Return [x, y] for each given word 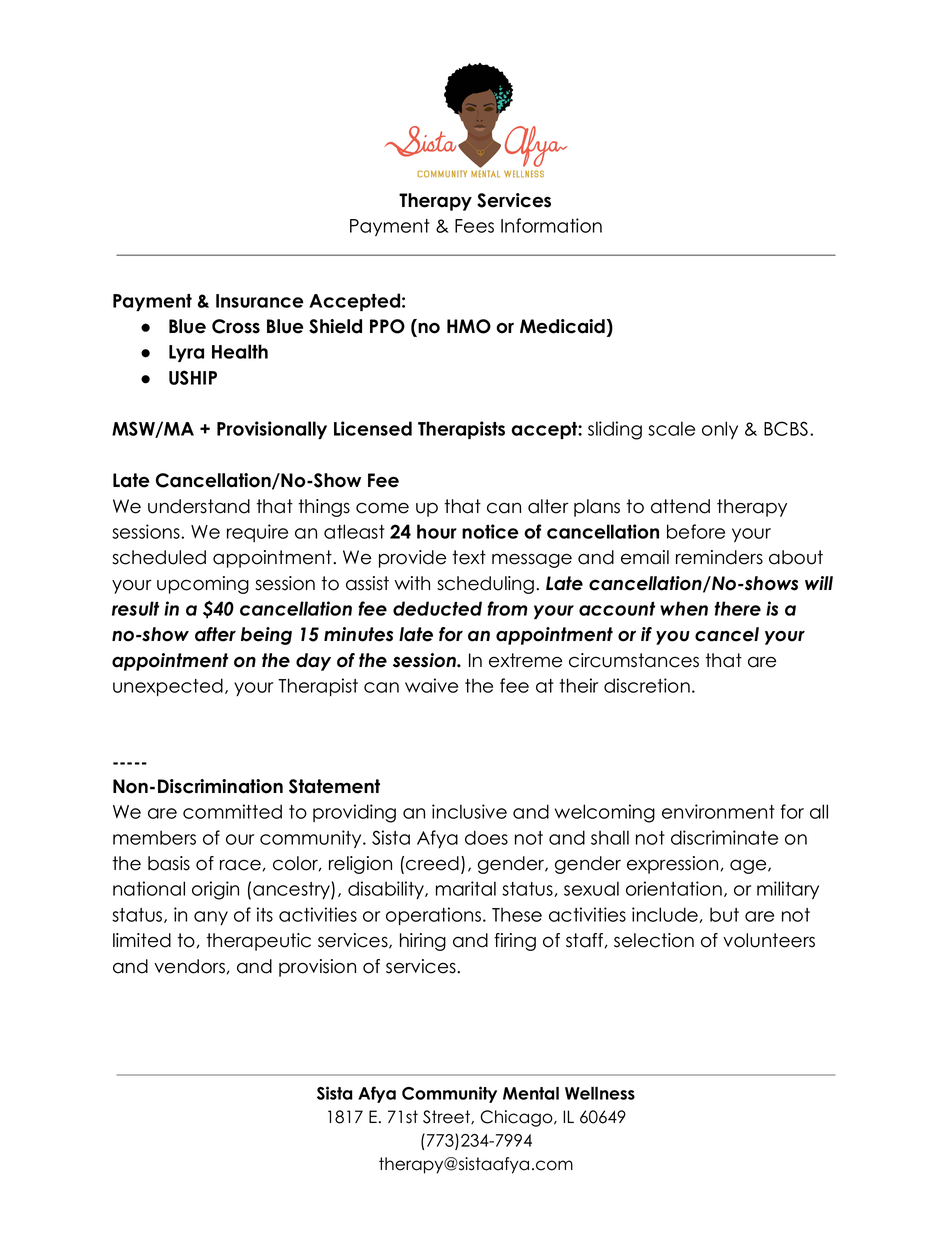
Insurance [260, 301]
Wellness [600, 1093]
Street [447, 1117]
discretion [647, 685]
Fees [474, 226]
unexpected [168, 687]
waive [431, 685]
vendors [189, 966]
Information [551, 225]
